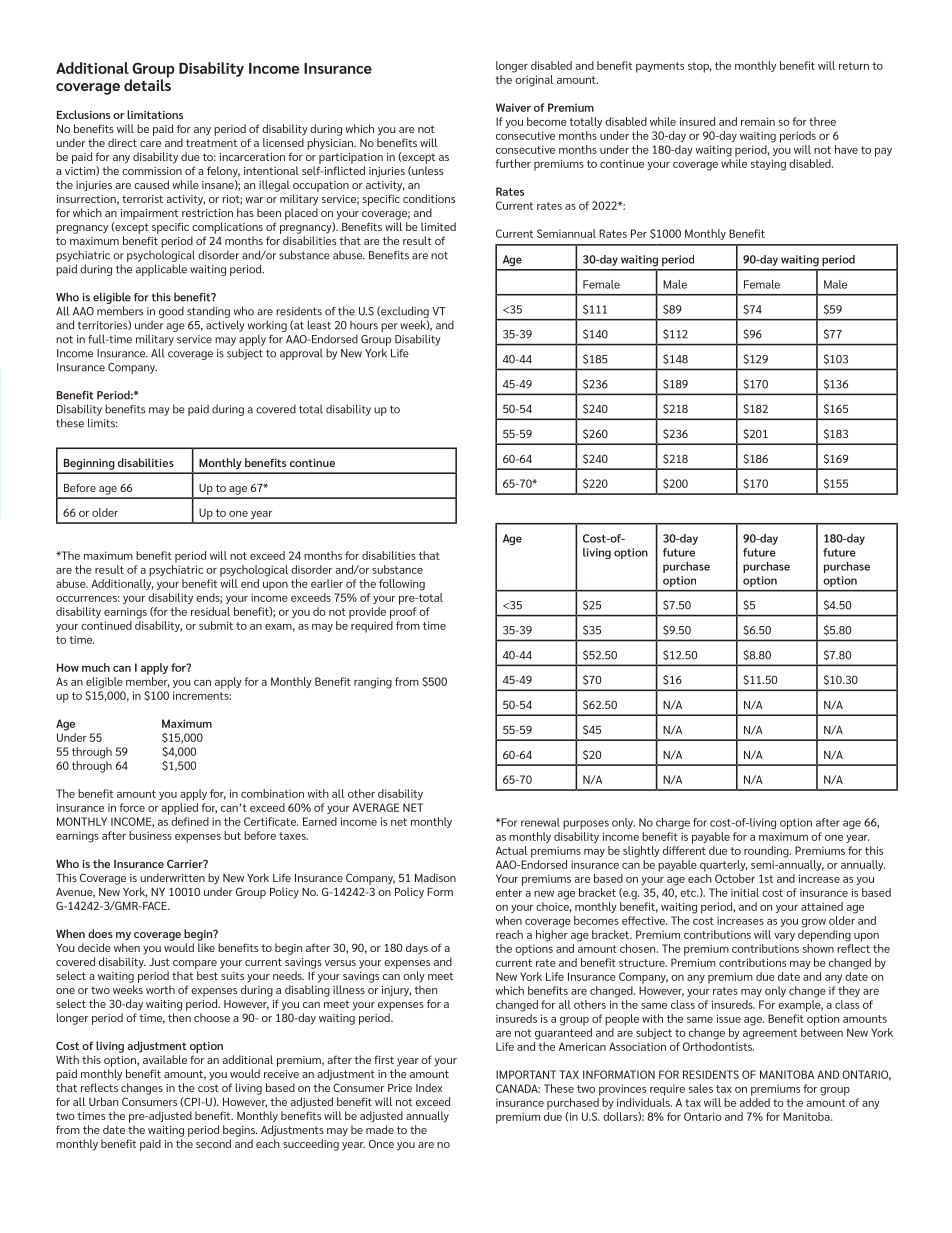 This screenshot has width=952, height=1233. What do you see at coordinates (768, 165) in the screenshot?
I see `staying` at bounding box center [768, 165].
